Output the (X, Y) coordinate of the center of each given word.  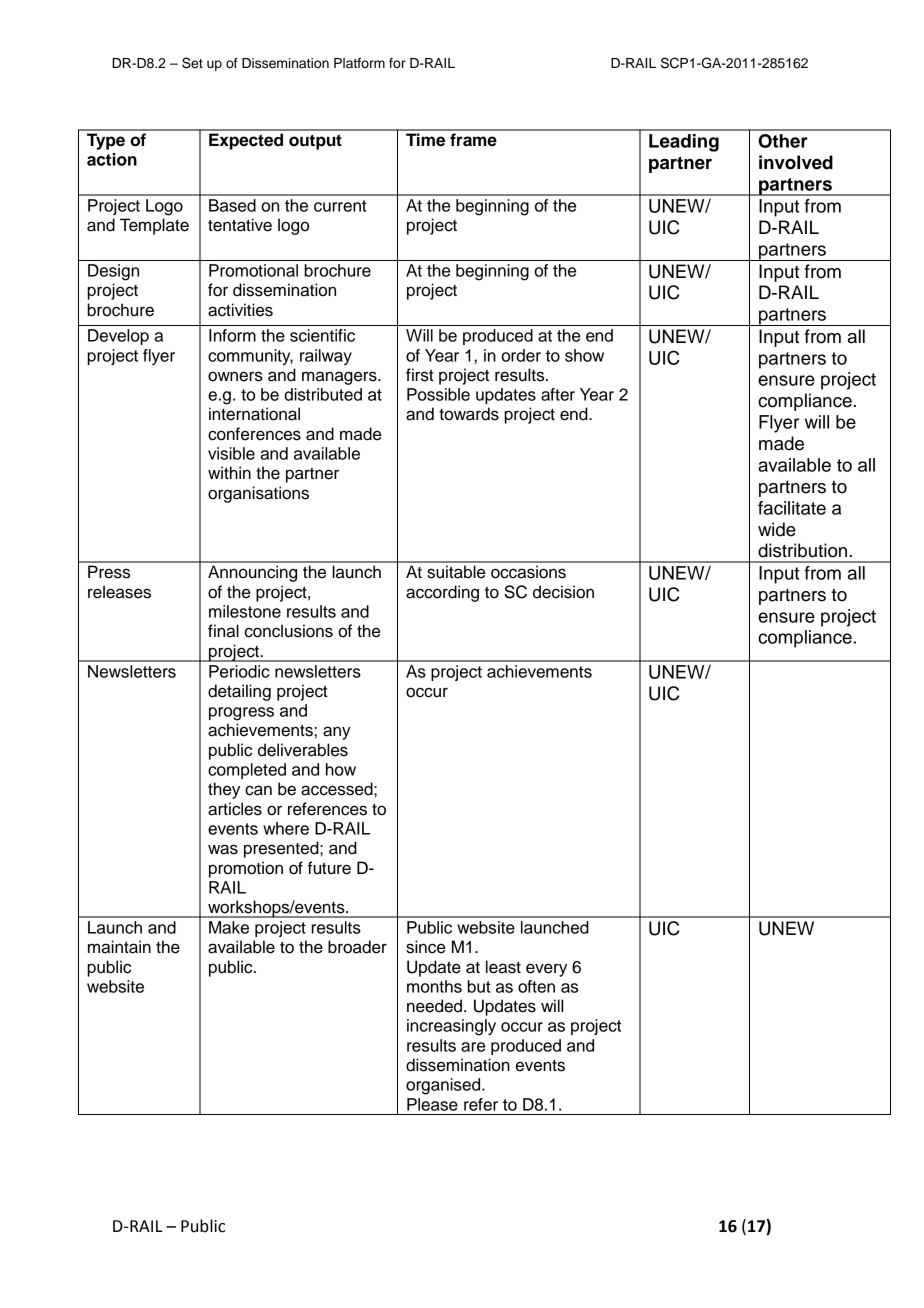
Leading (684, 143)
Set (192, 63)
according (442, 593)
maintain (119, 947)
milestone (245, 611)
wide (777, 529)
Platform (359, 63)
